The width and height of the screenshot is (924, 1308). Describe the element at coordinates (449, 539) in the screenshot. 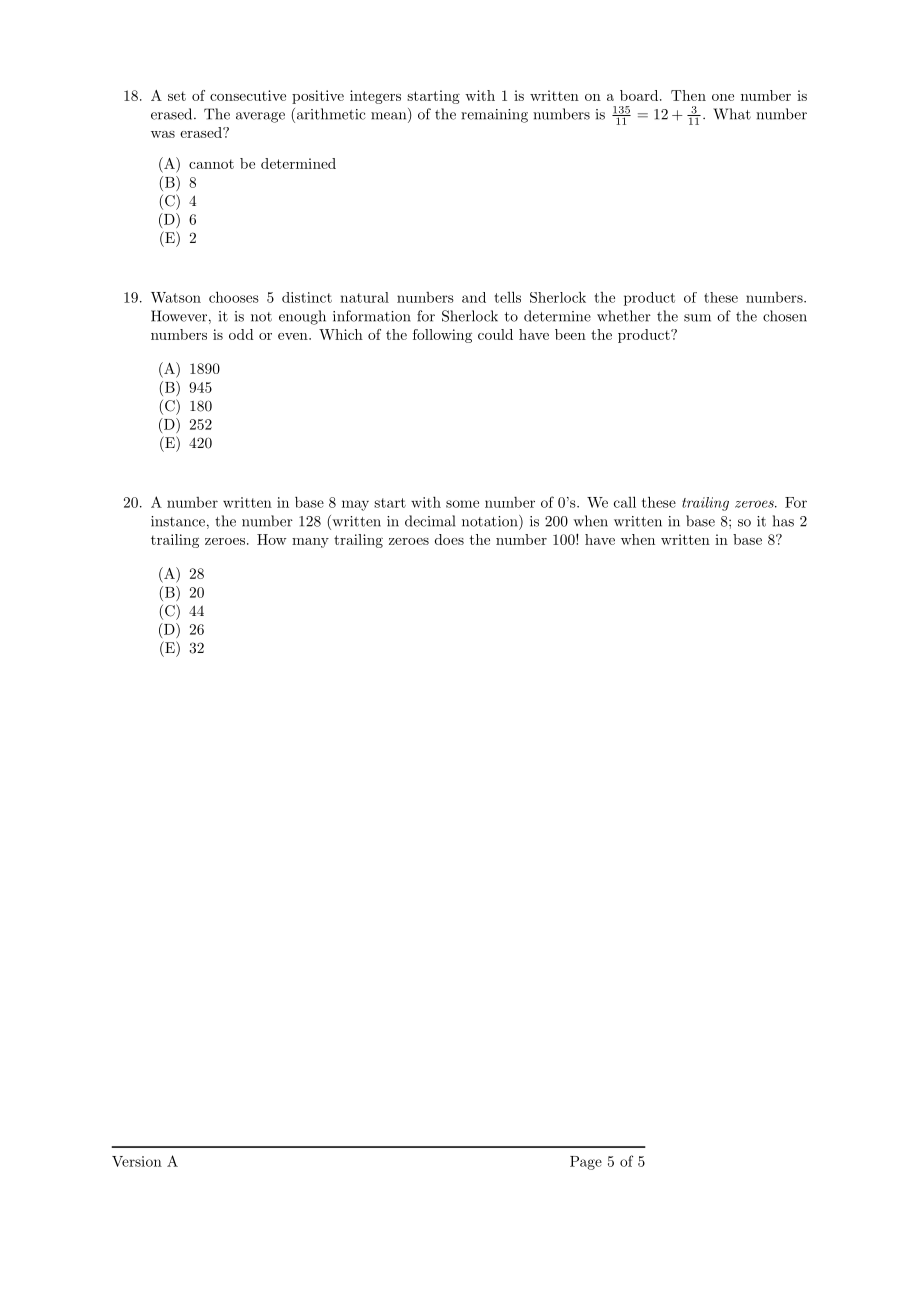

I see `does` at that location.
